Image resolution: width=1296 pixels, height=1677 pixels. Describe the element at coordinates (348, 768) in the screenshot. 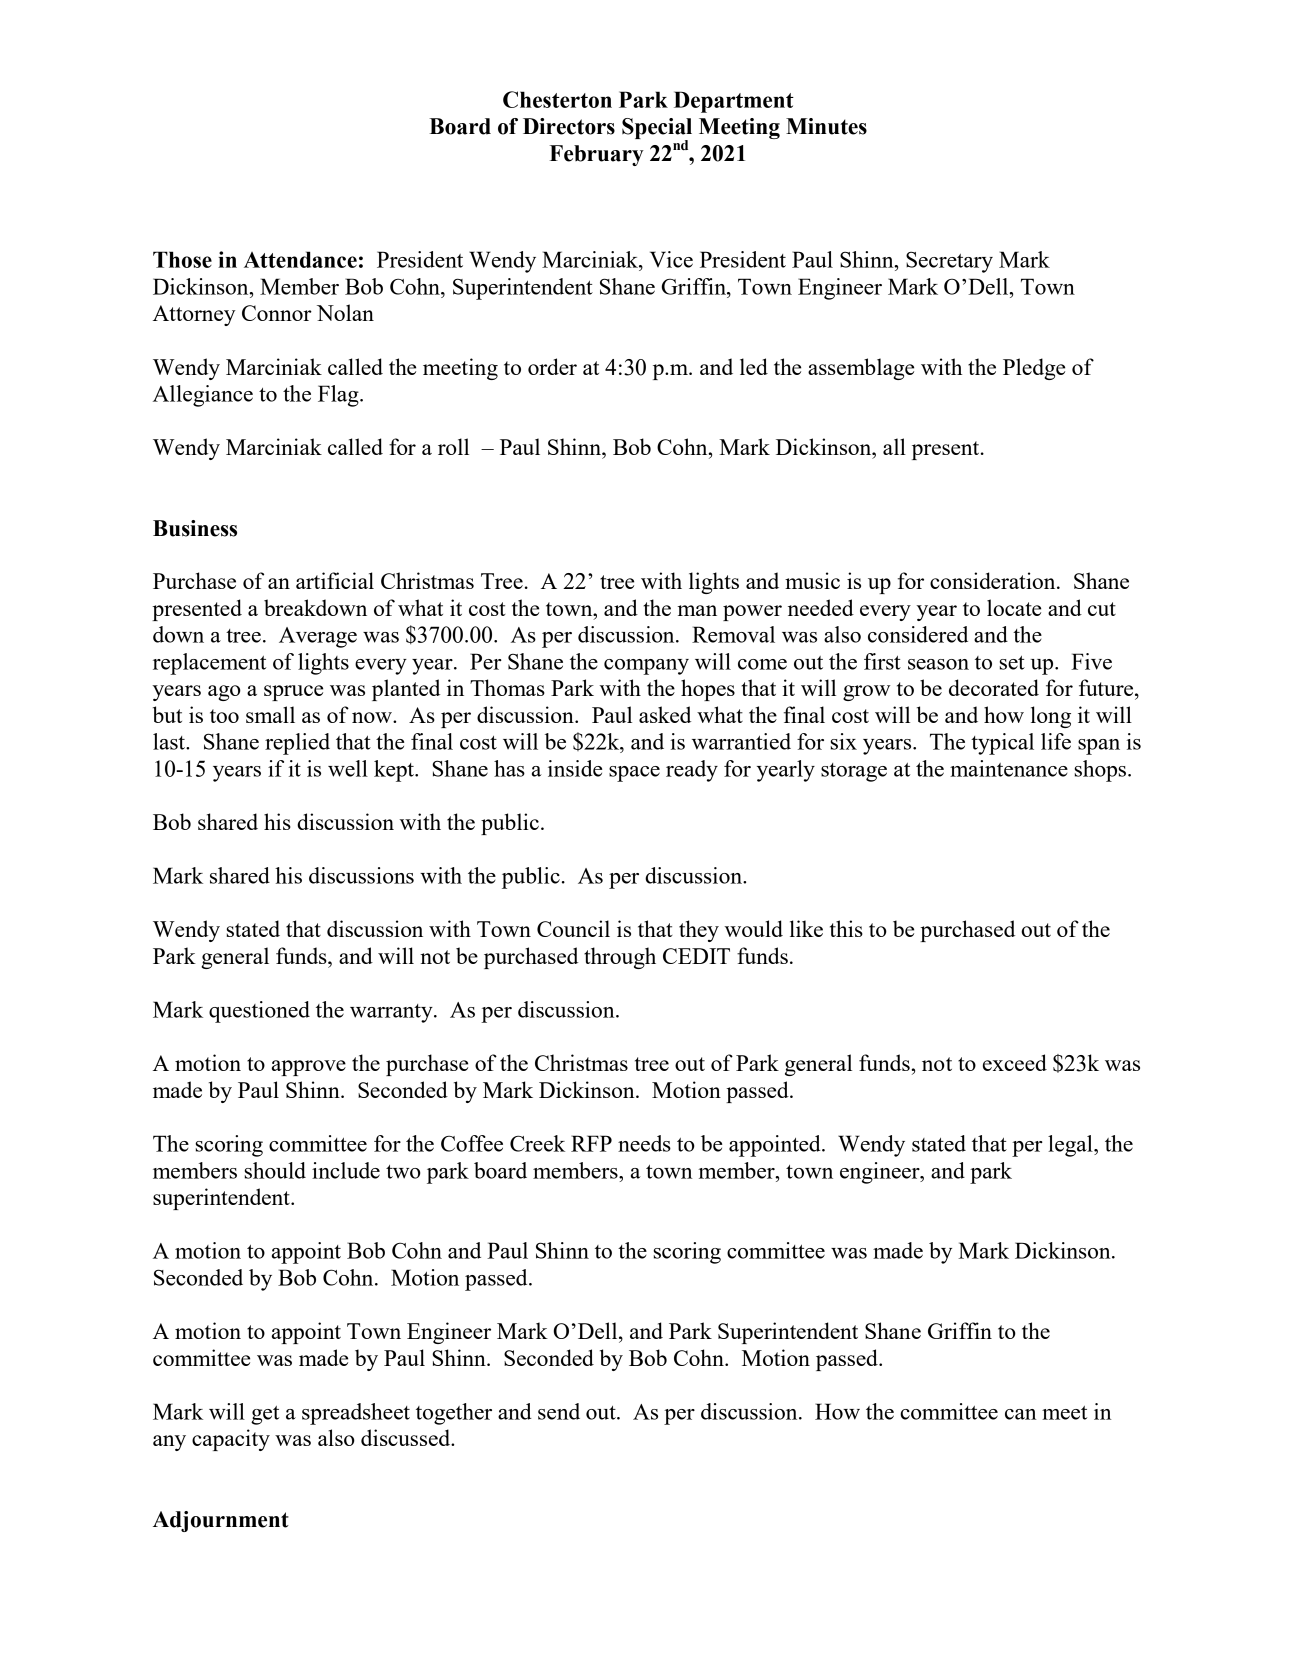

I see `well` at that location.
